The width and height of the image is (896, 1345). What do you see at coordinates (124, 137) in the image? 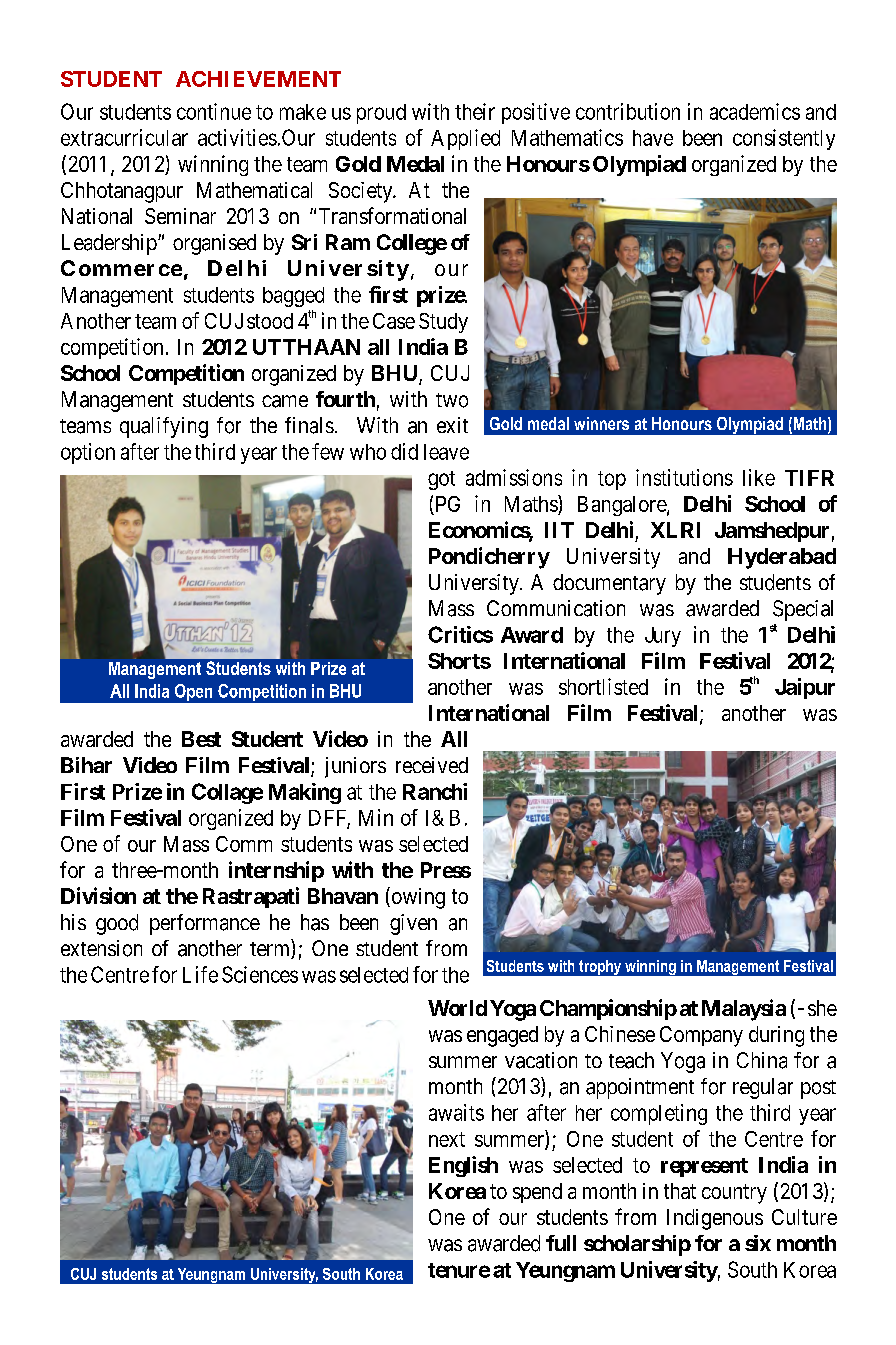
I see `extracurricular` at bounding box center [124, 137].
